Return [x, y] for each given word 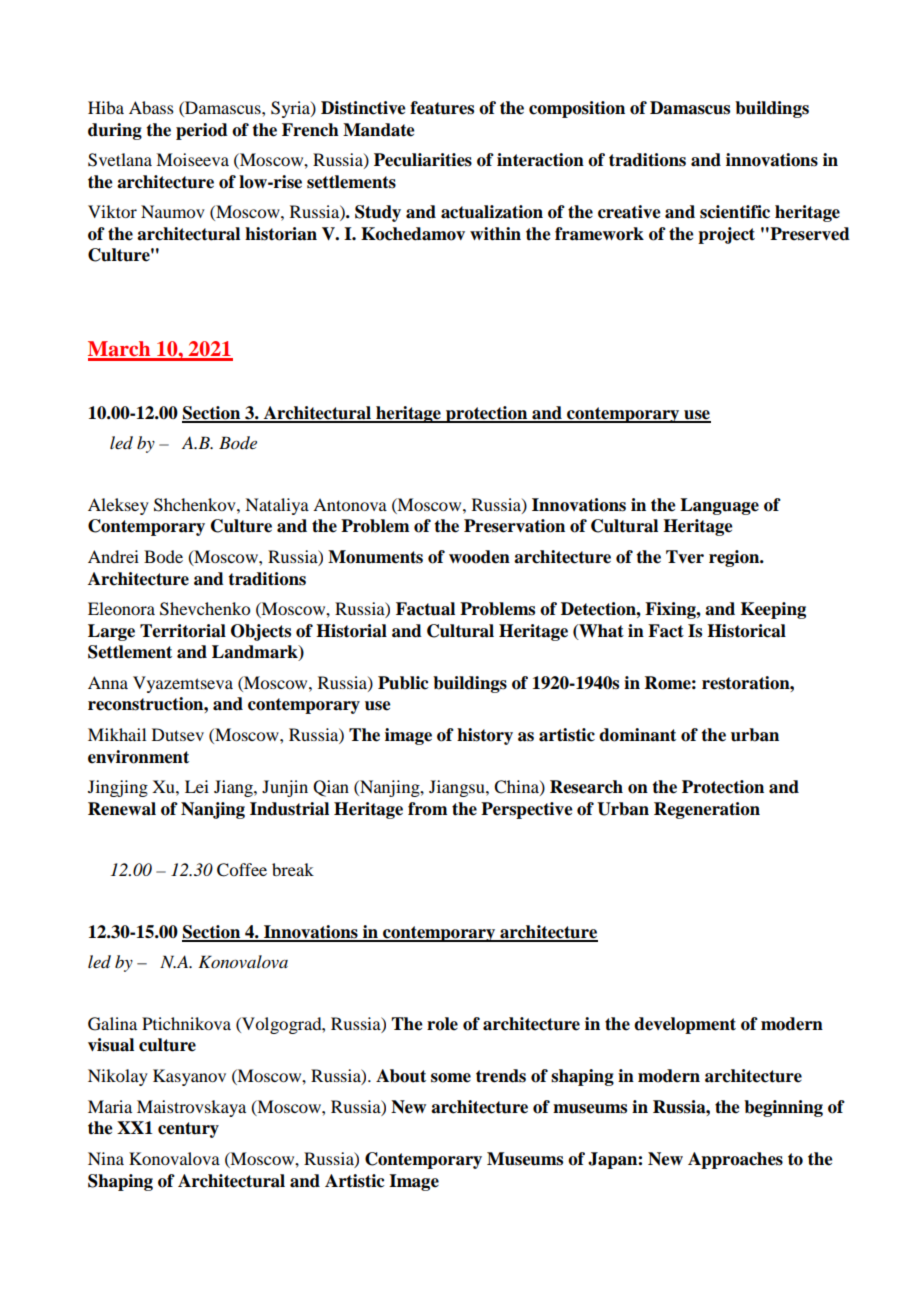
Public [403, 683]
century [188, 1130]
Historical [746, 631]
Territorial [183, 631]
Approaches [735, 1160]
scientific [735, 212]
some [451, 1078]
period [202, 131]
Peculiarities [423, 160]
